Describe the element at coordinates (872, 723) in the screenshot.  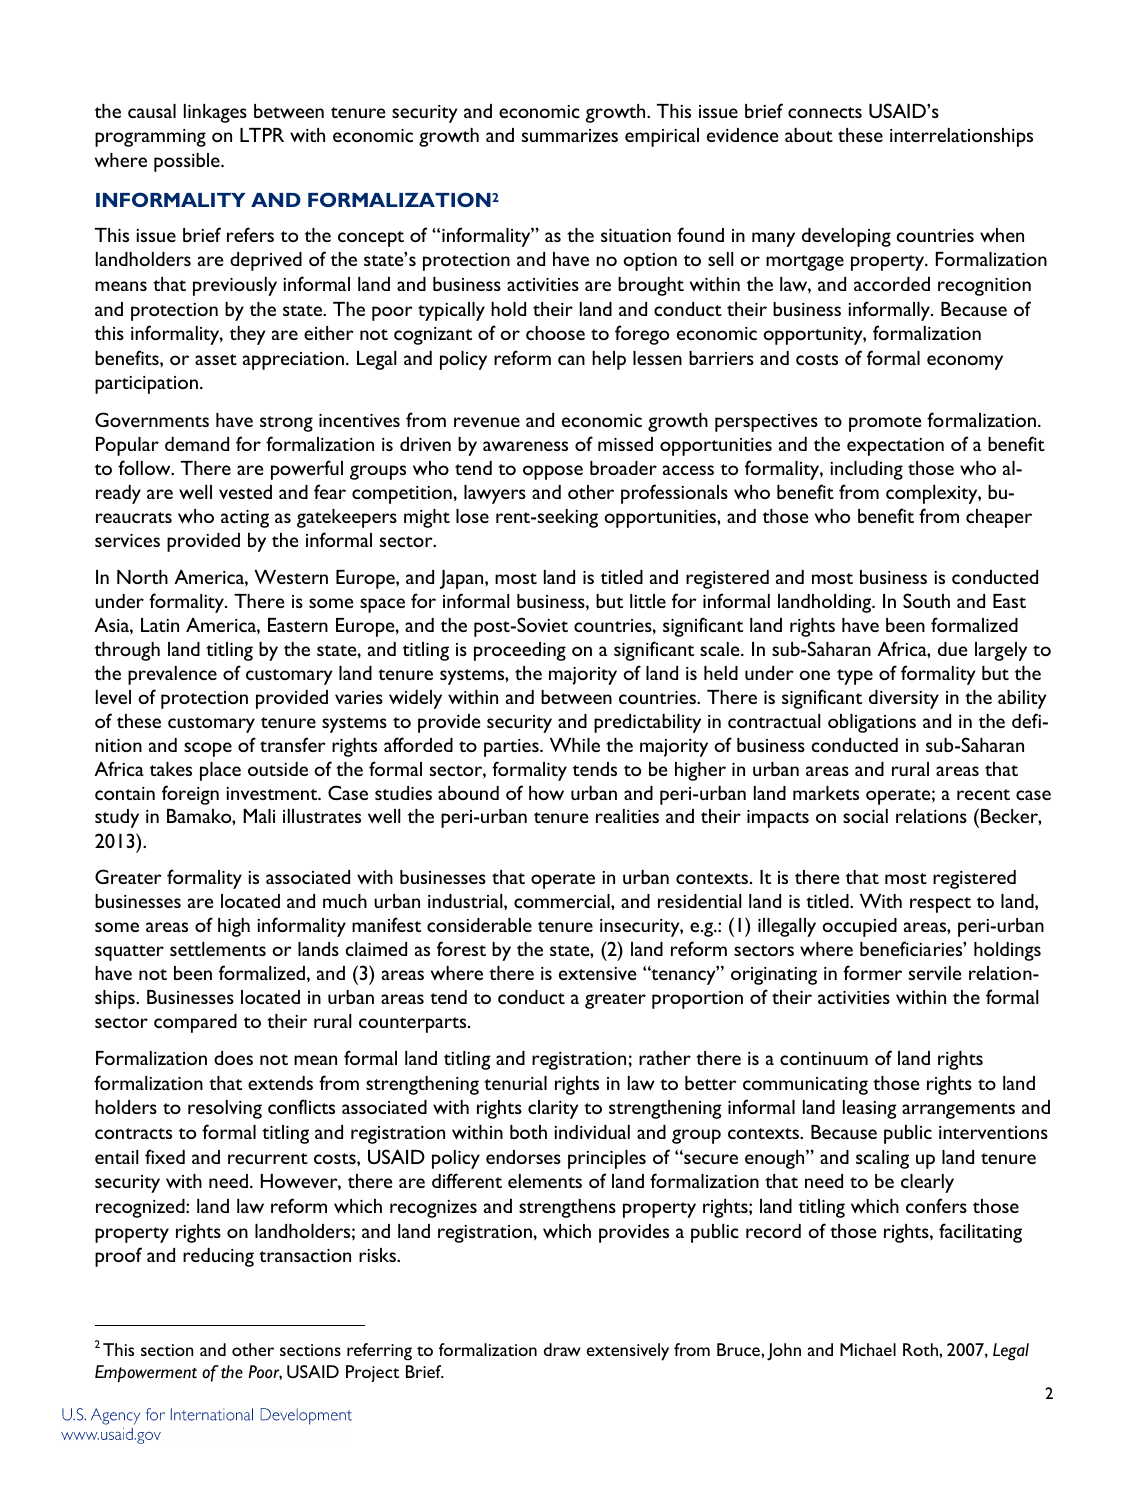
I see `obligations` at that location.
